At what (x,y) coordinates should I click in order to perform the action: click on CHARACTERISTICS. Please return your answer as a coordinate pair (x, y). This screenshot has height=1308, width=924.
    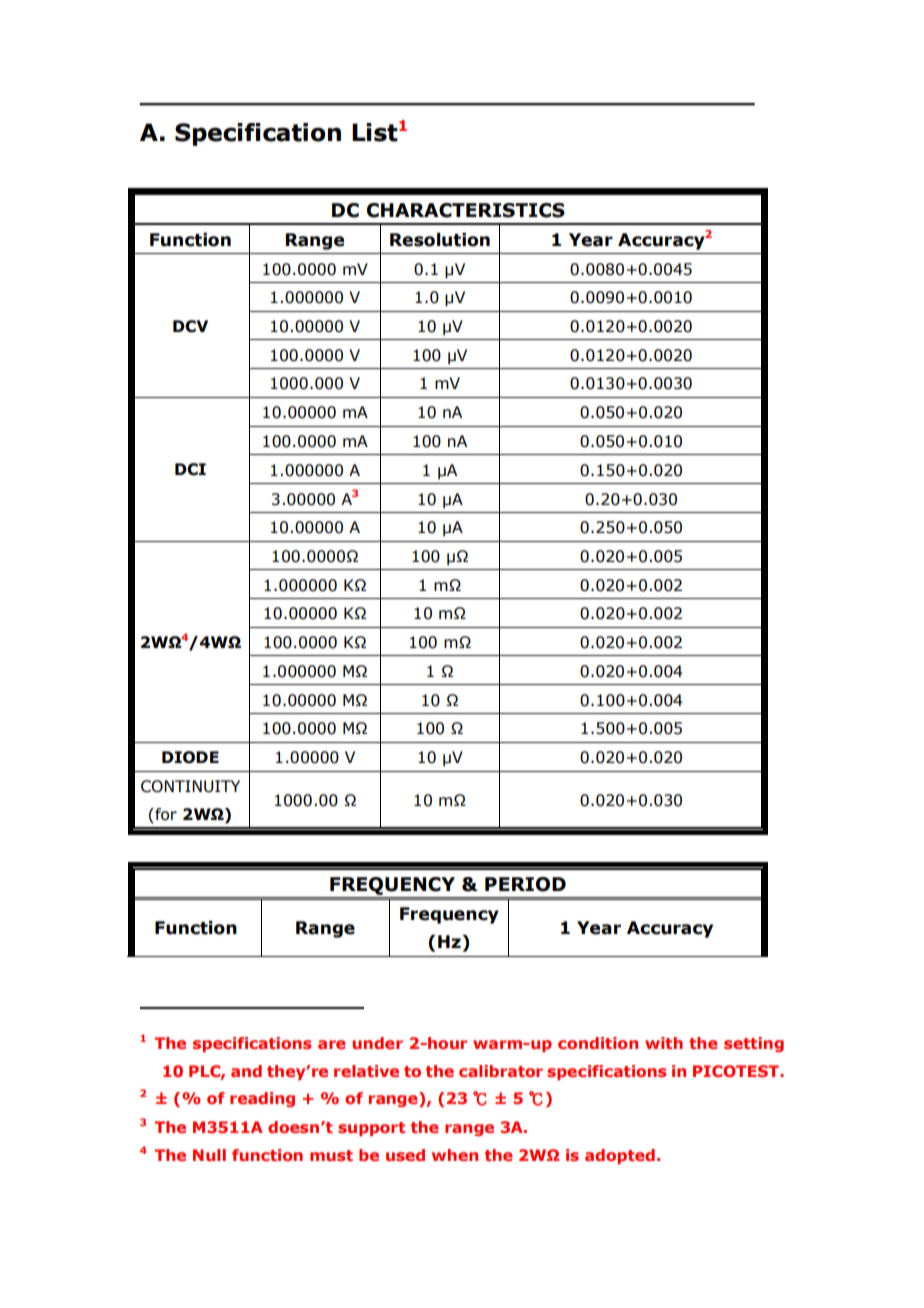
    Looking at the image, I should click on (466, 210).
